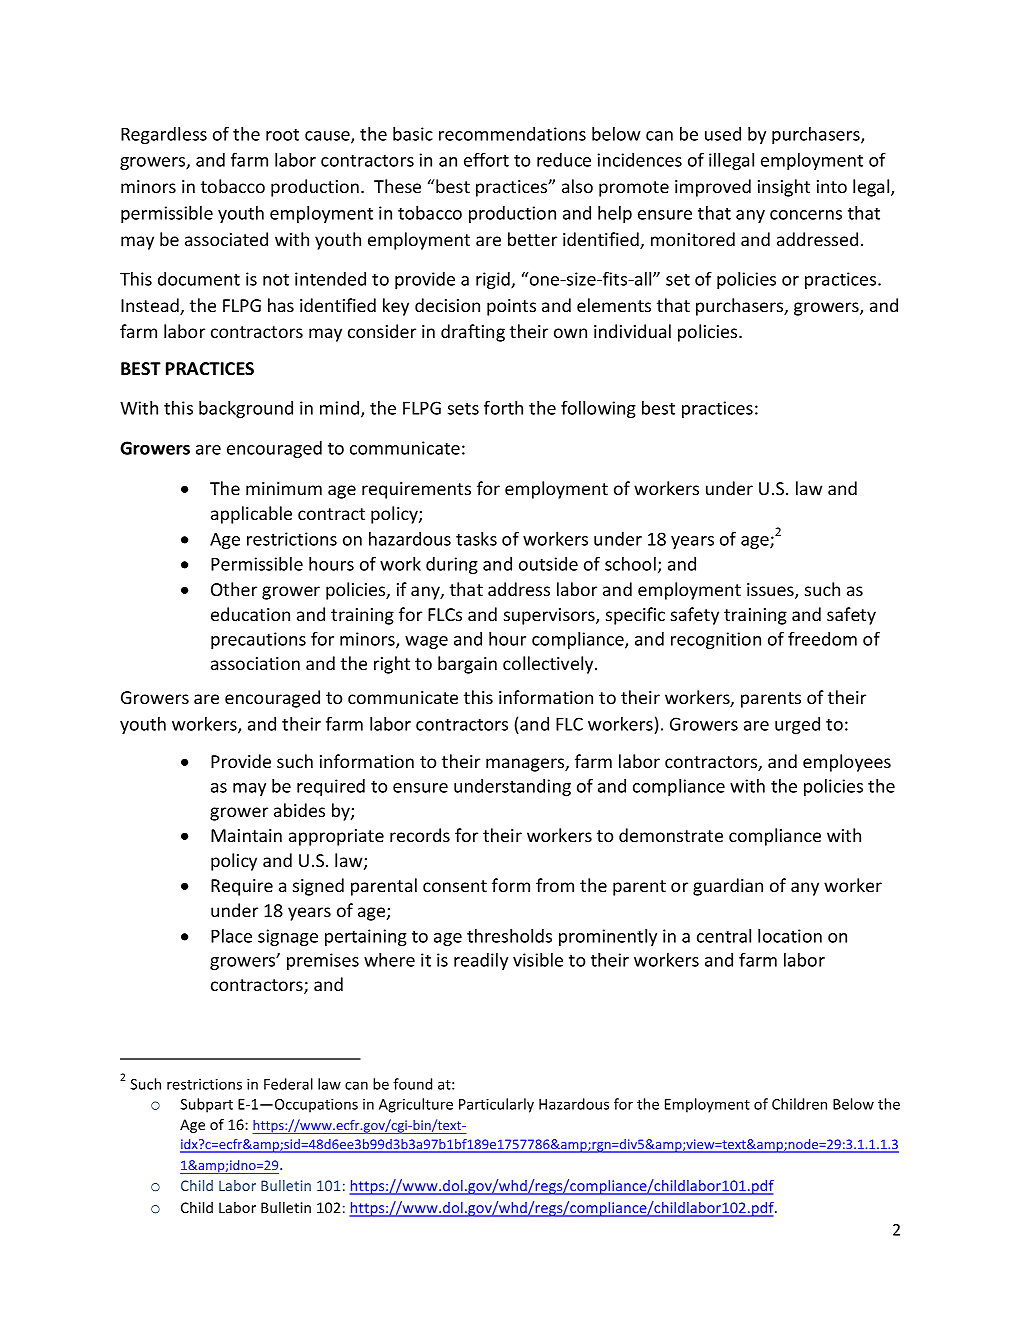 The width and height of the screenshot is (1022, 1322). What do you see at coordinates (771, 591) in the screenshot?
I see `issues` at bounding box center [771, 591].
